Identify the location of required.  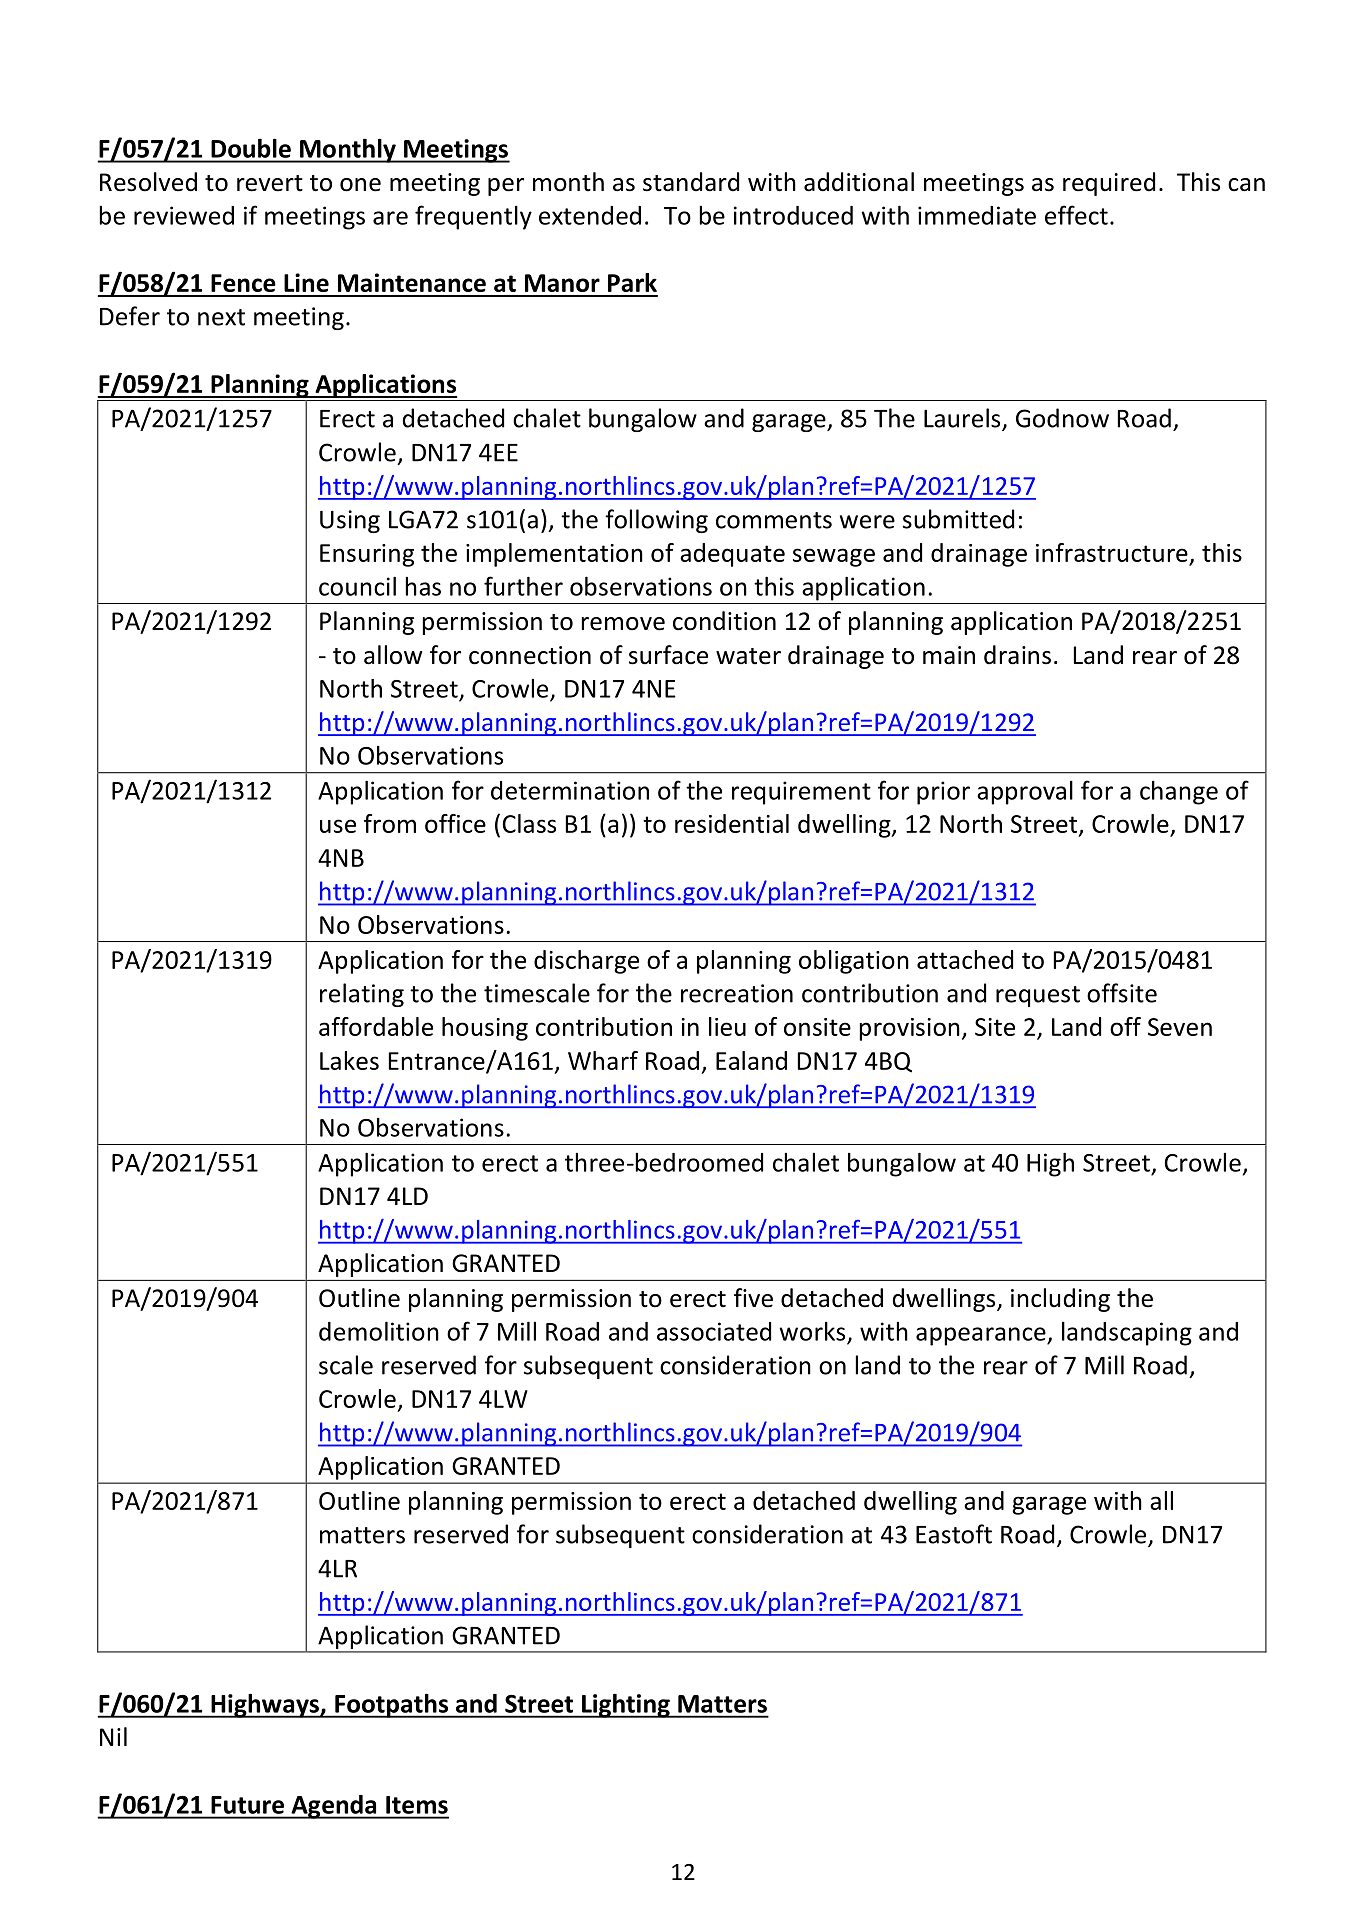
(1109, 184).
